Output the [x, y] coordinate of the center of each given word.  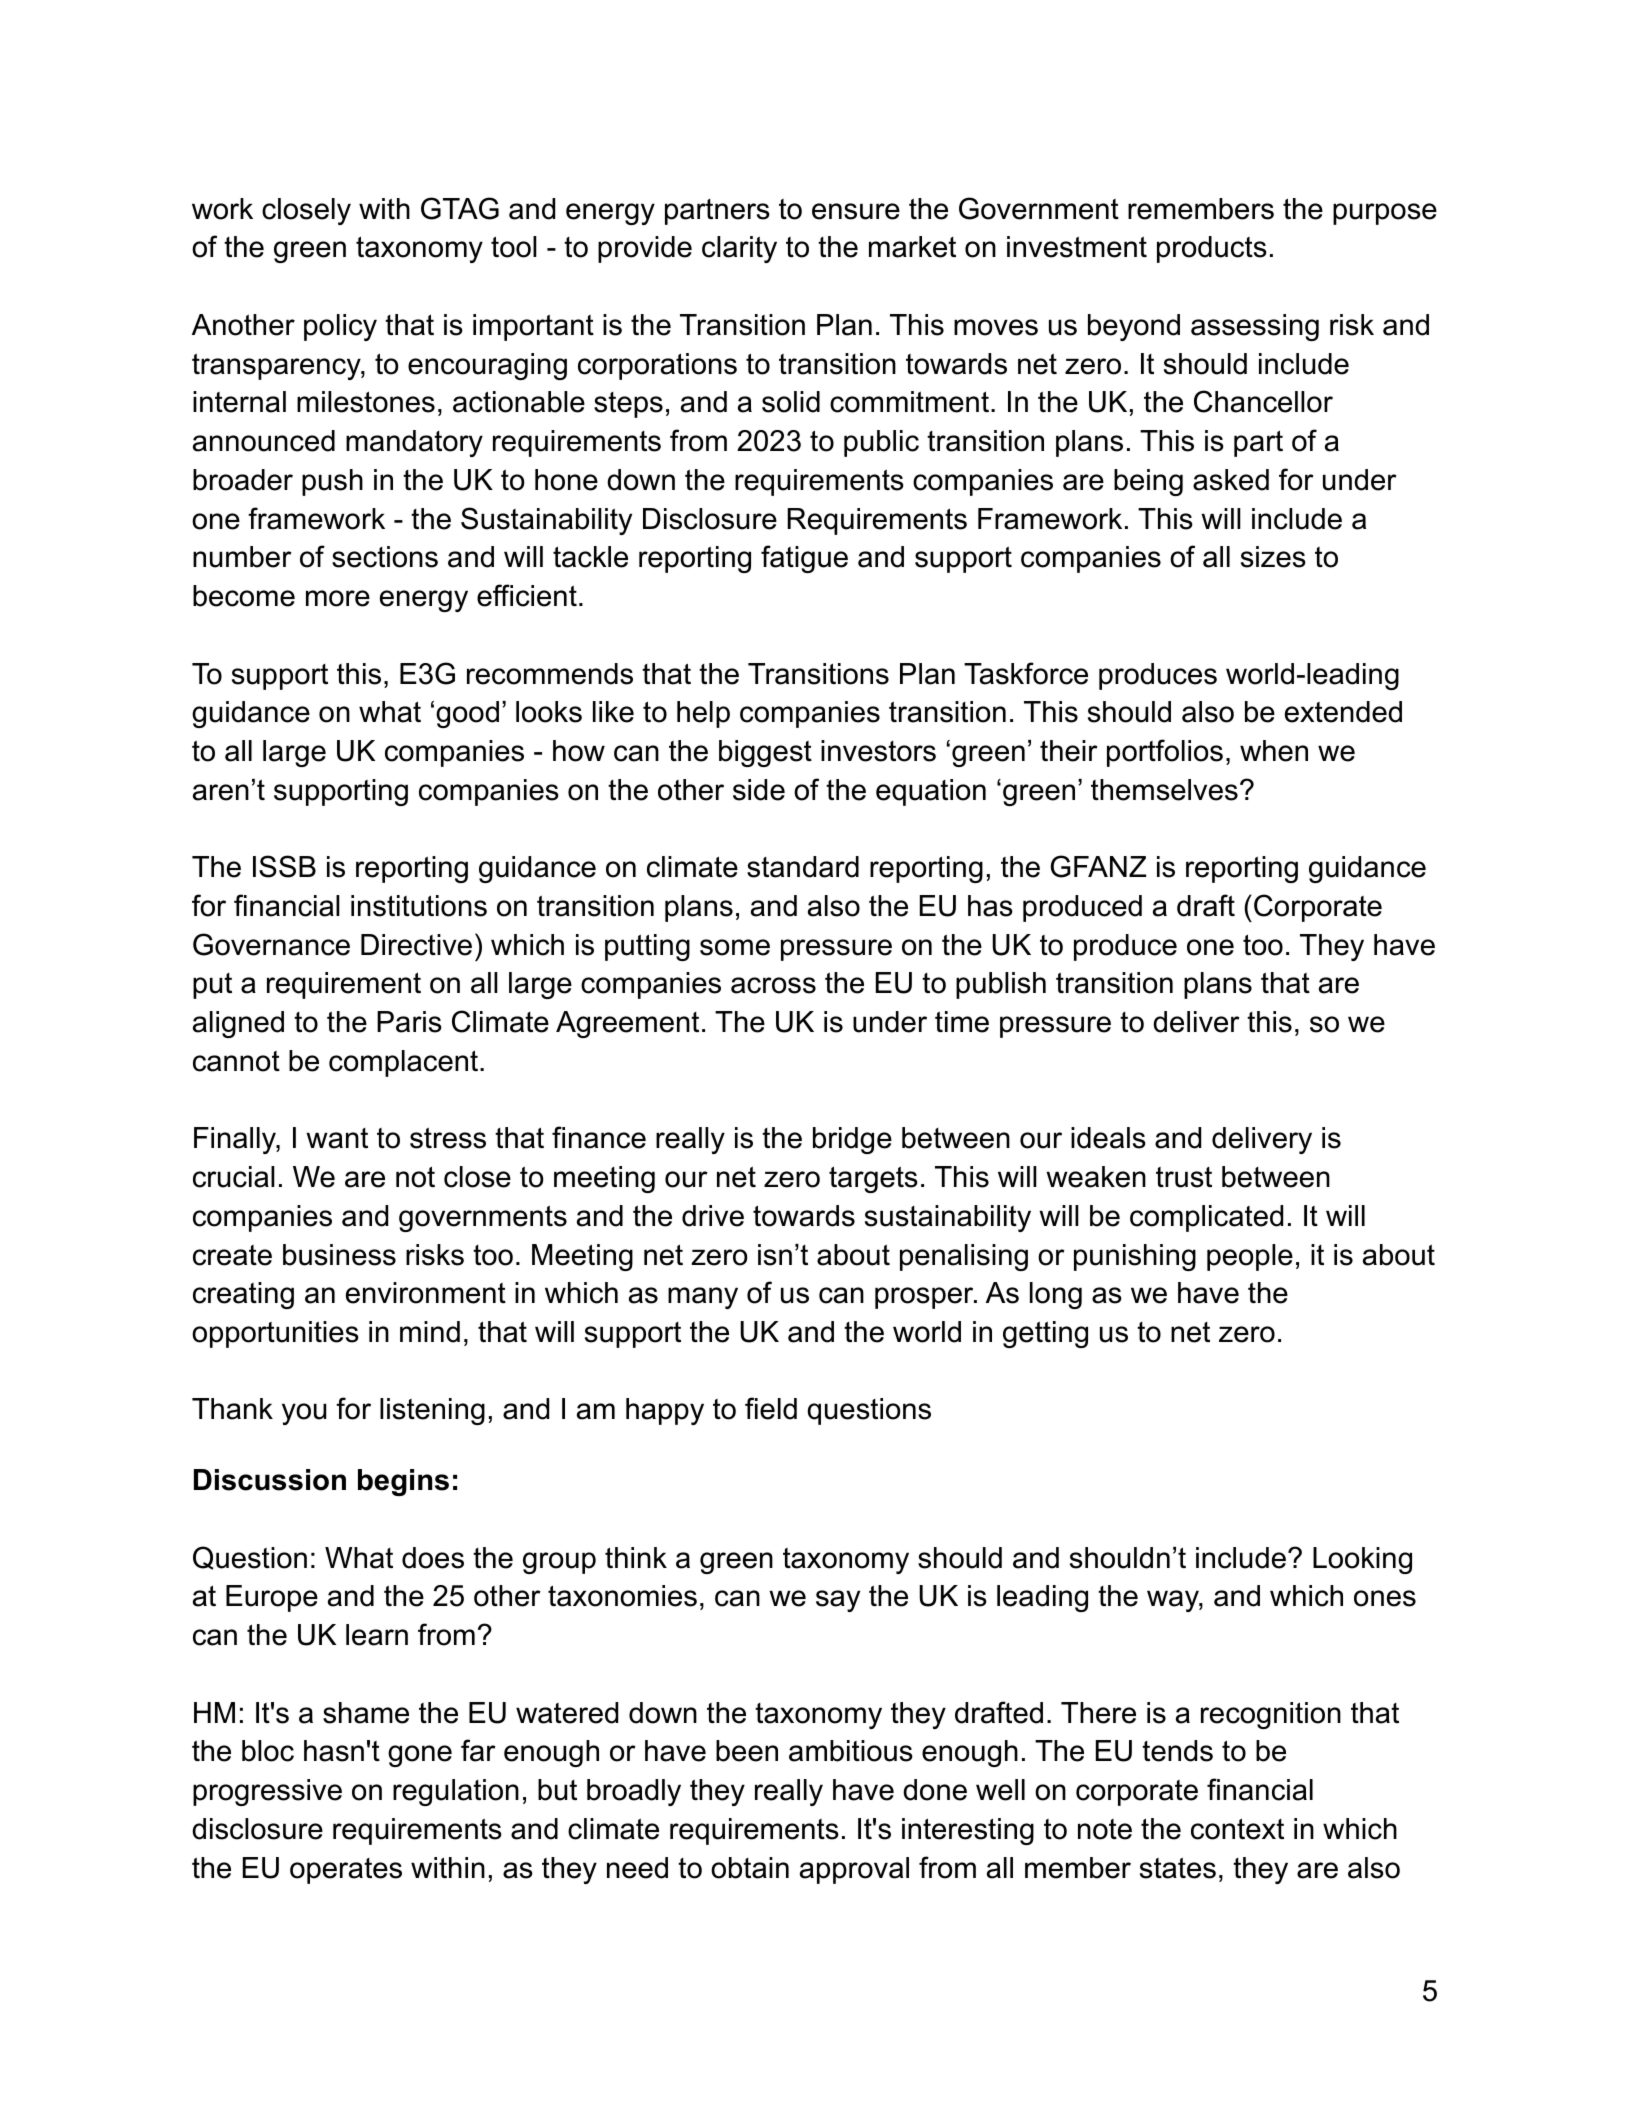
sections [385, 557]
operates [346, 1871]
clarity [739, 249]
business [339, 1255]
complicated [1206, 1218]
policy [340, 327]
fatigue [804, 559]
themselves [1164, 790]
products [1212, 249]
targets [873, 1179]
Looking [1362, 1560]
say [838, 1601]
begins [403, 1482]
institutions [419, 906]
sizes [1273, 557]
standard [803, 867]
